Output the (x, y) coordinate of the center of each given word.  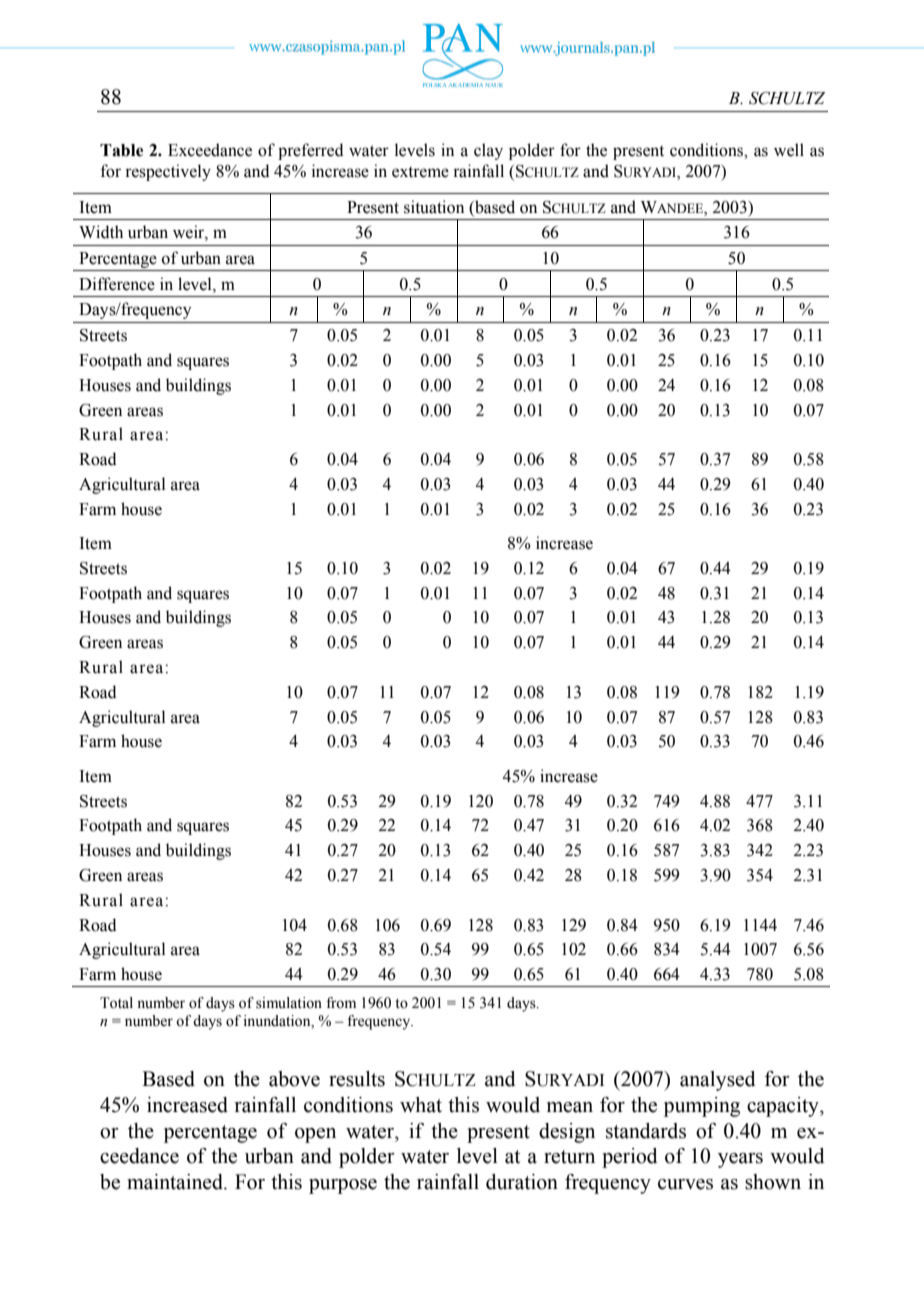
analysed (718, 1081)
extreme (420, 172)
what (421, 1105)
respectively (168, 172)
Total (116, 1003)
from (341, 1003)
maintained (176, 1182)
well (789, 150)
